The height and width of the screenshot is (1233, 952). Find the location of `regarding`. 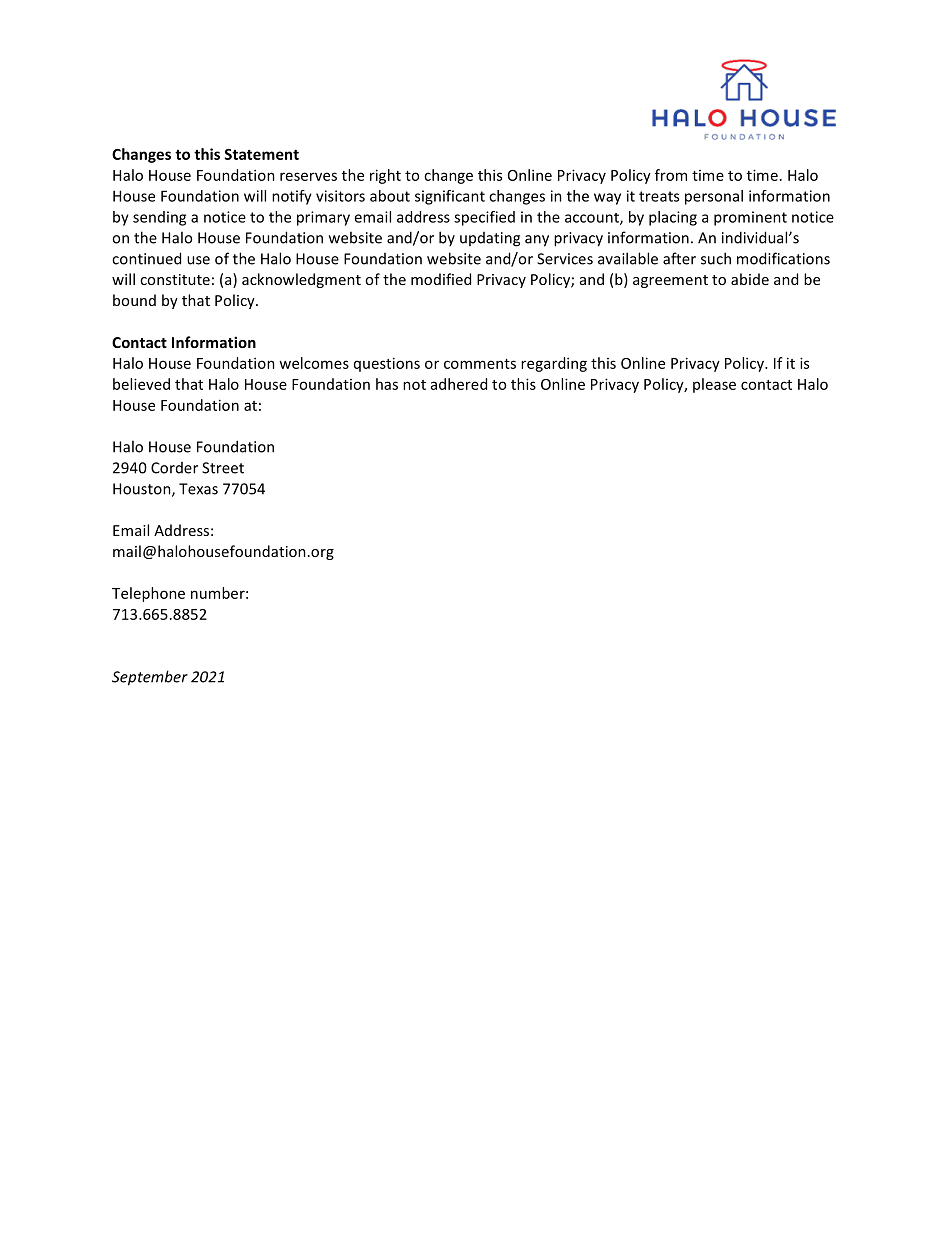

regarding is located at coordinates (554, 364).
